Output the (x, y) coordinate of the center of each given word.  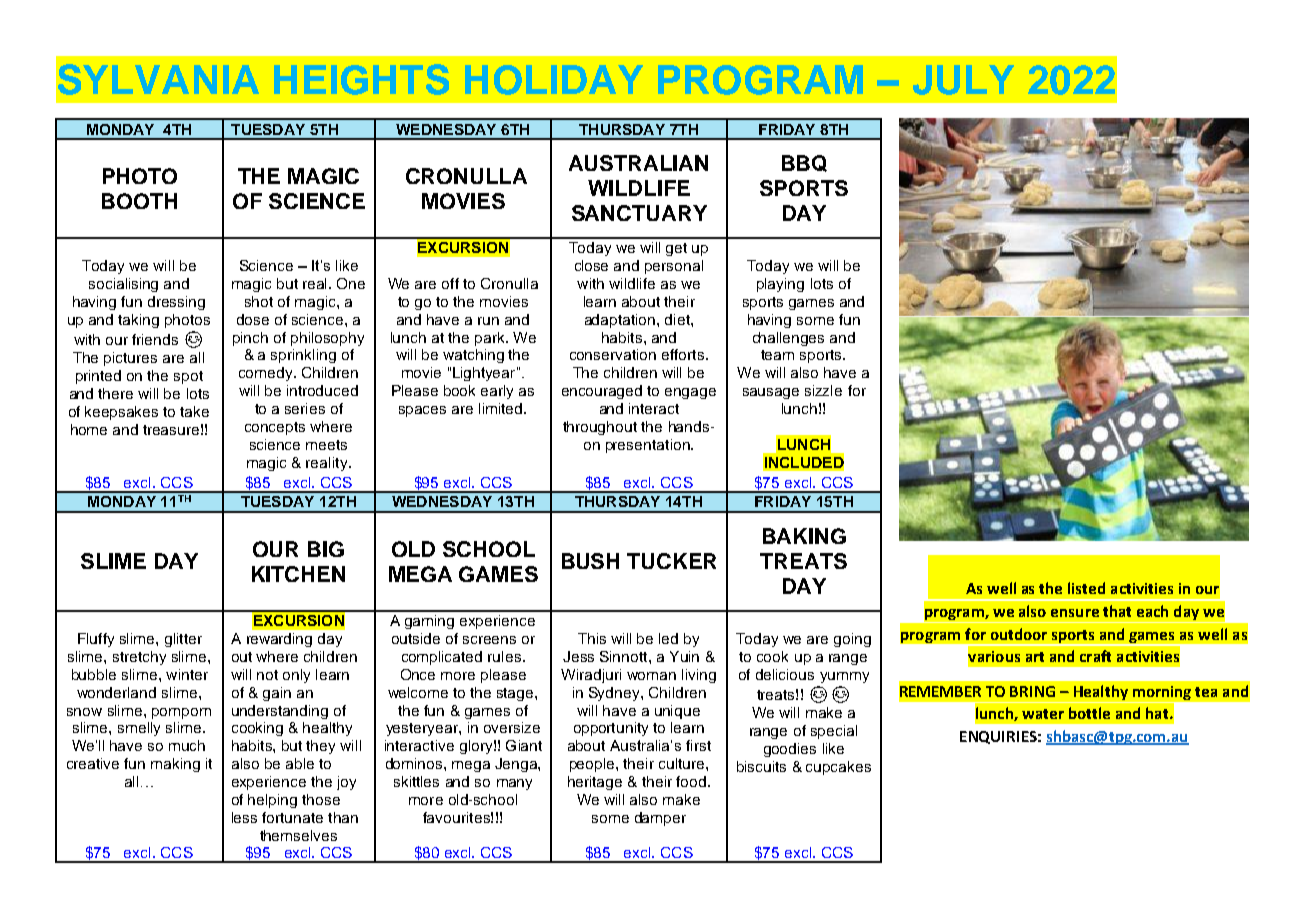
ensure (1075, 613)
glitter (183, 640)
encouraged (602, 392)
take (194, 411)
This (592, 638)
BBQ (804, 163)
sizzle (823, 390)
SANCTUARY (639, 213)
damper (660, 819)
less (244, 817)
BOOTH (139, 201)
